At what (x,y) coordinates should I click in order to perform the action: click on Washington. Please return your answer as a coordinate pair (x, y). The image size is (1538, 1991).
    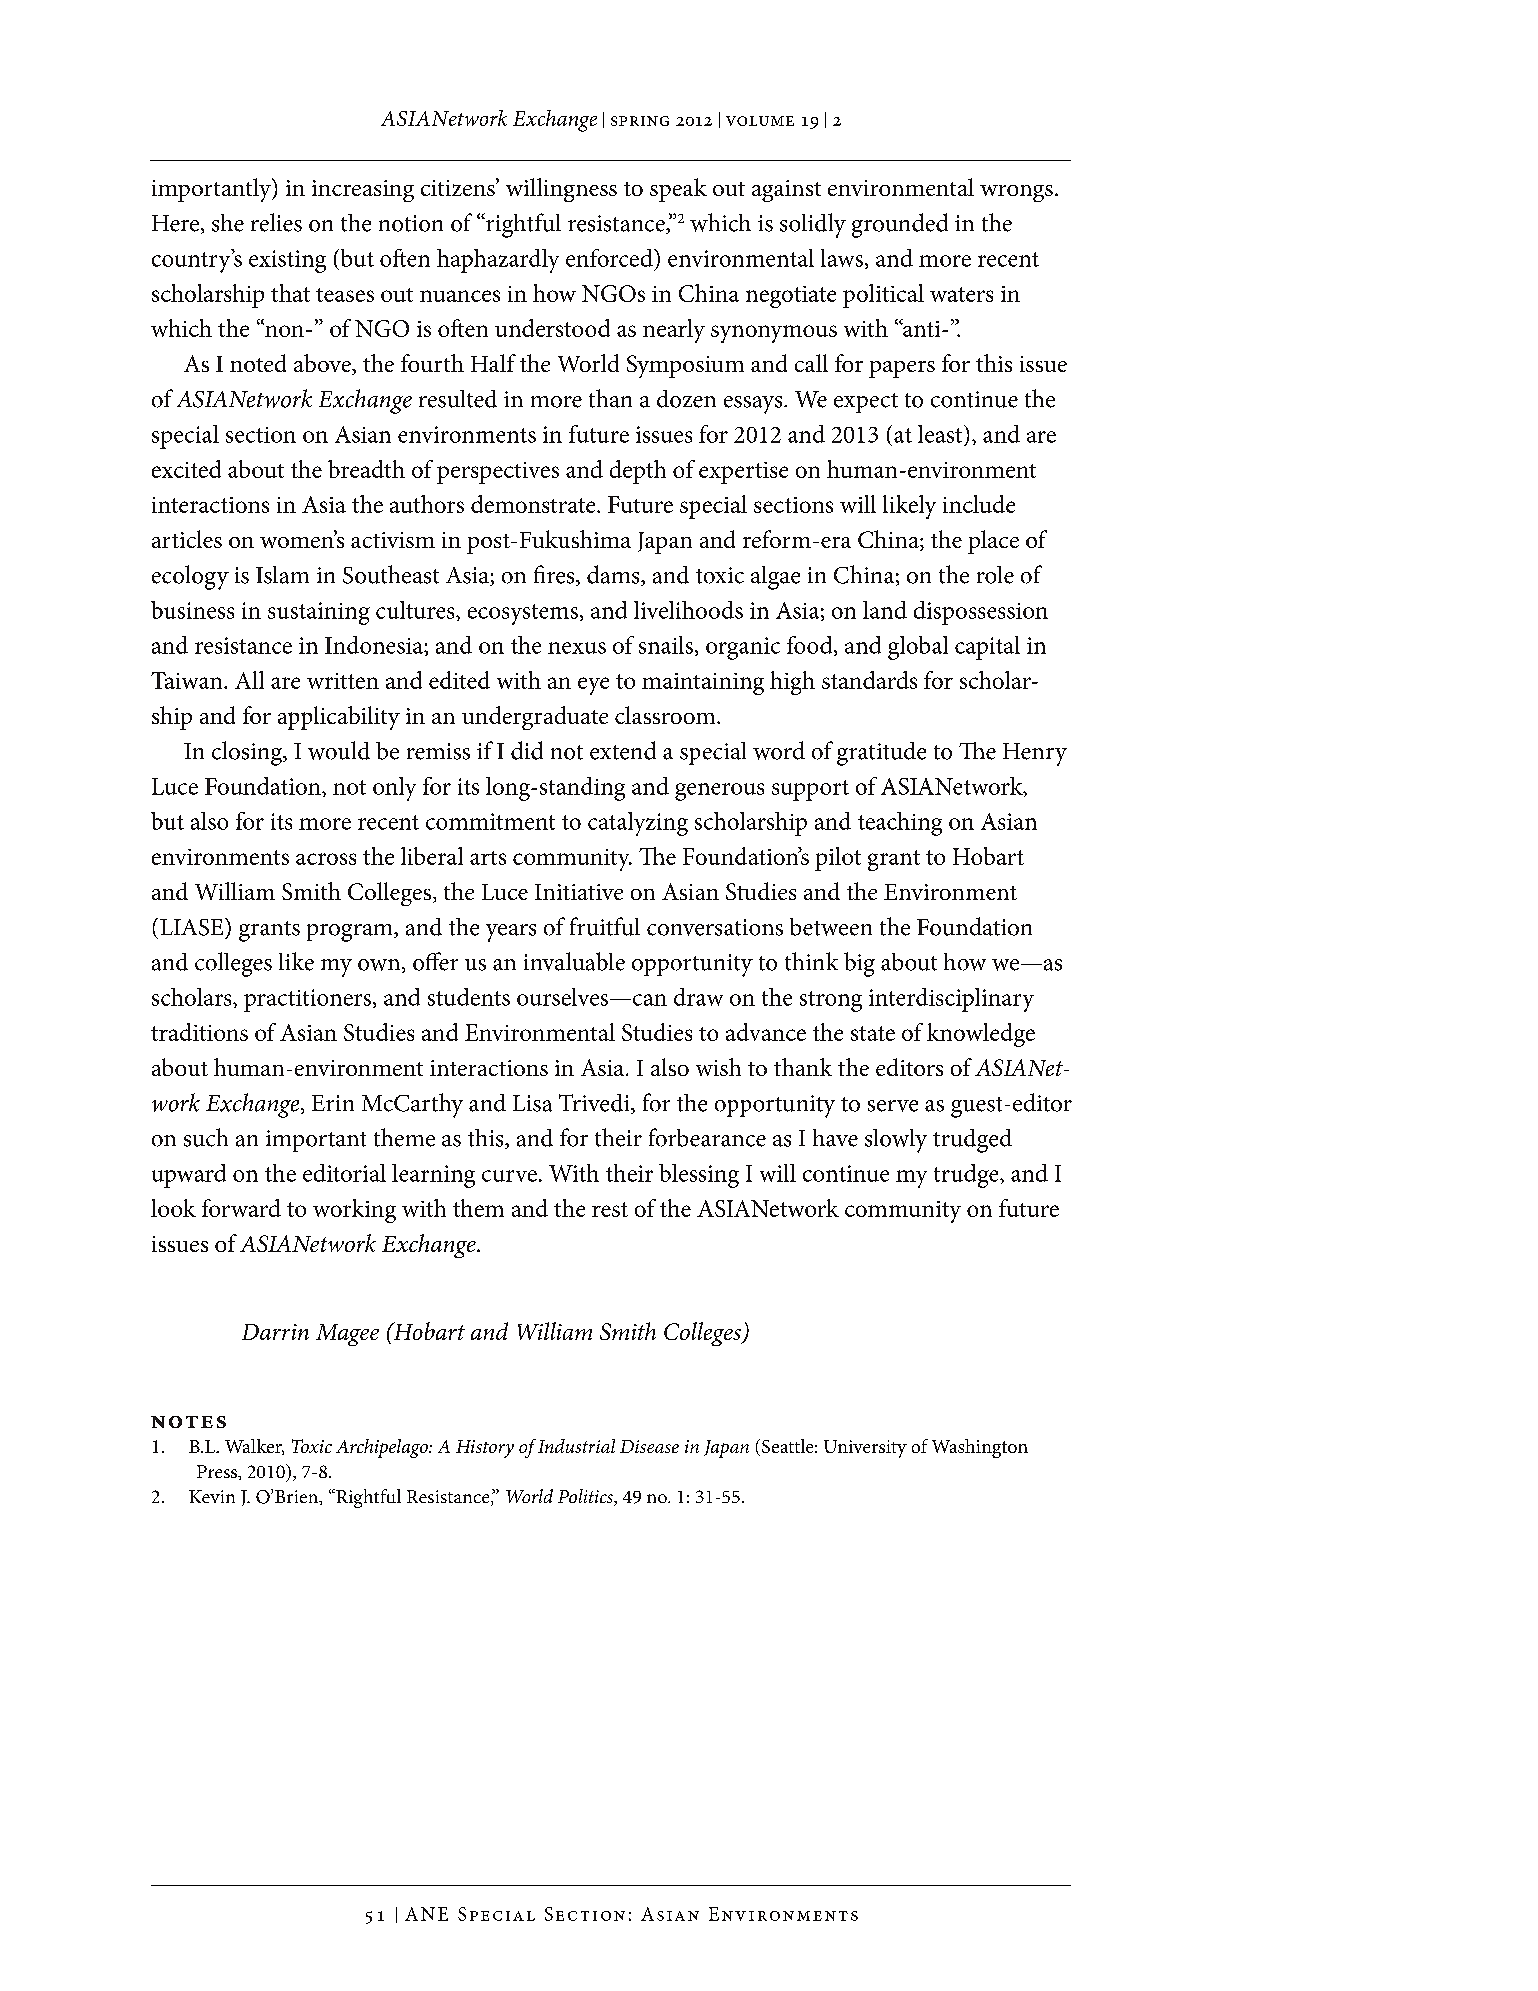
    Looking at the image, I should click on (980, 1448).
